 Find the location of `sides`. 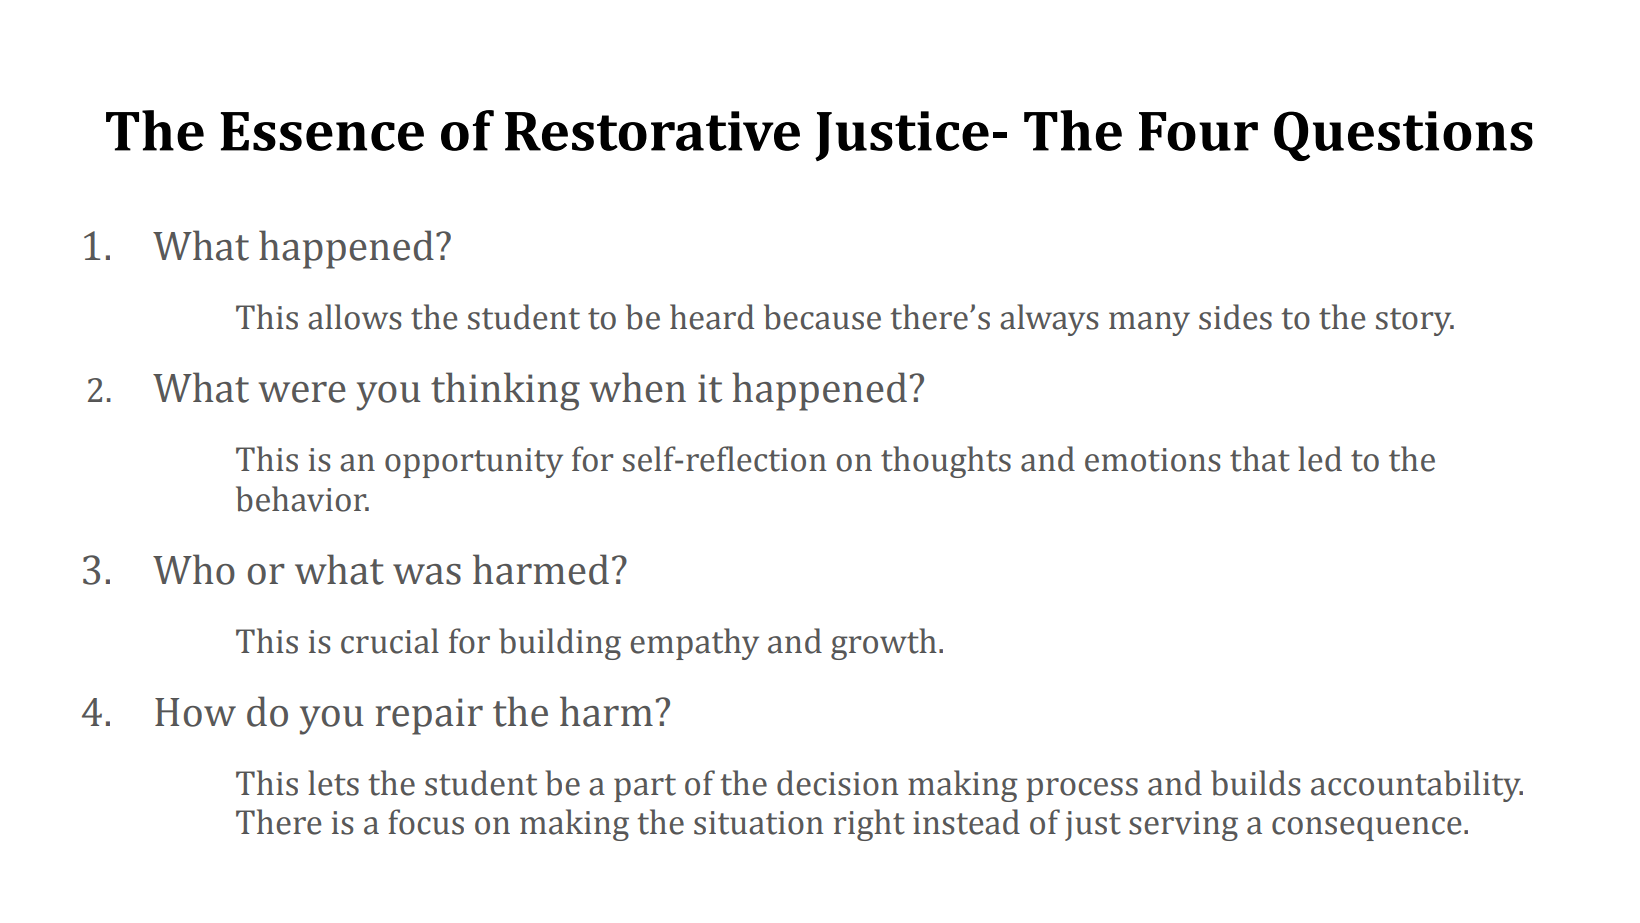

sides is located at coordinates (1235, 317).
